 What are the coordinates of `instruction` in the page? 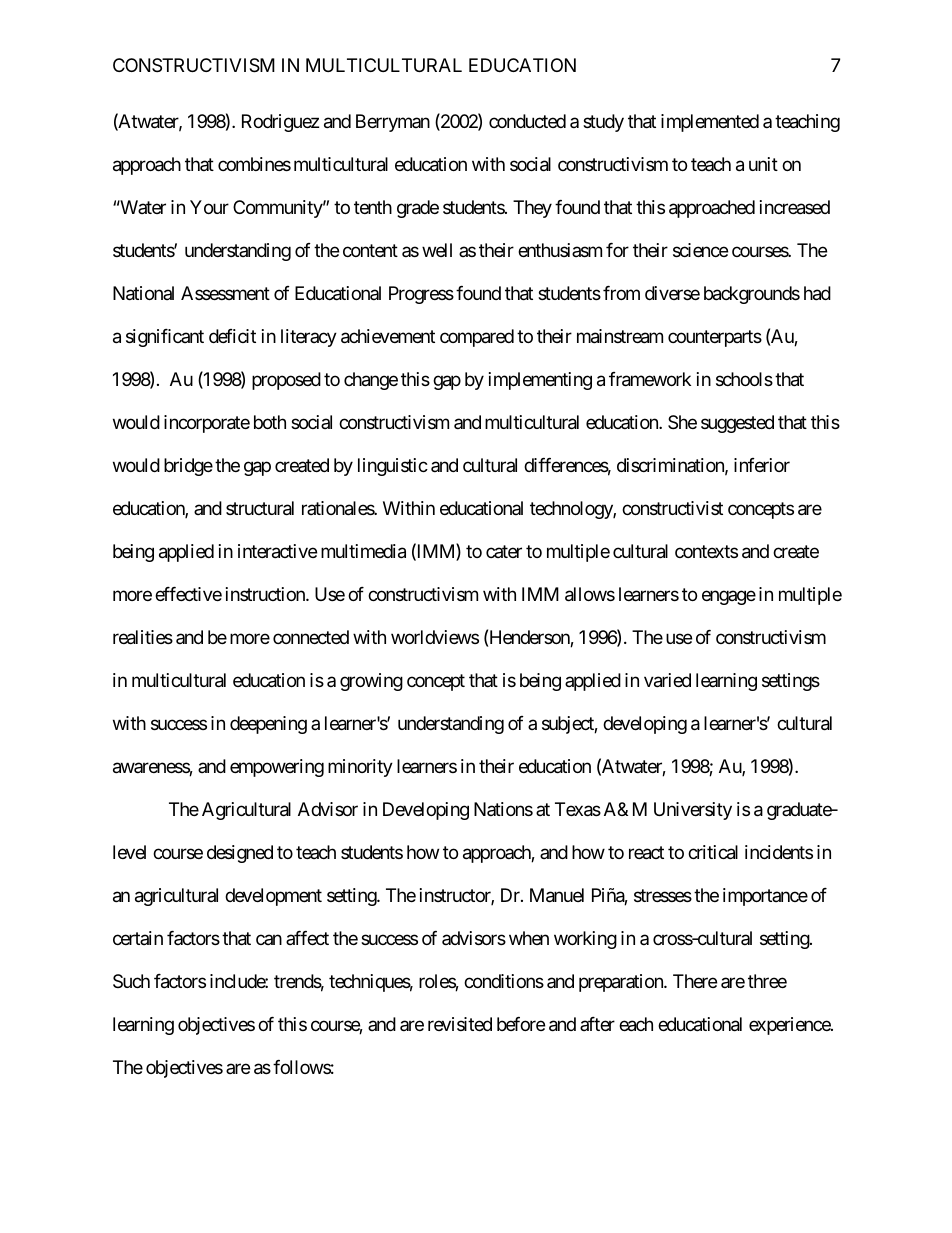 It's located at (266, 594).
